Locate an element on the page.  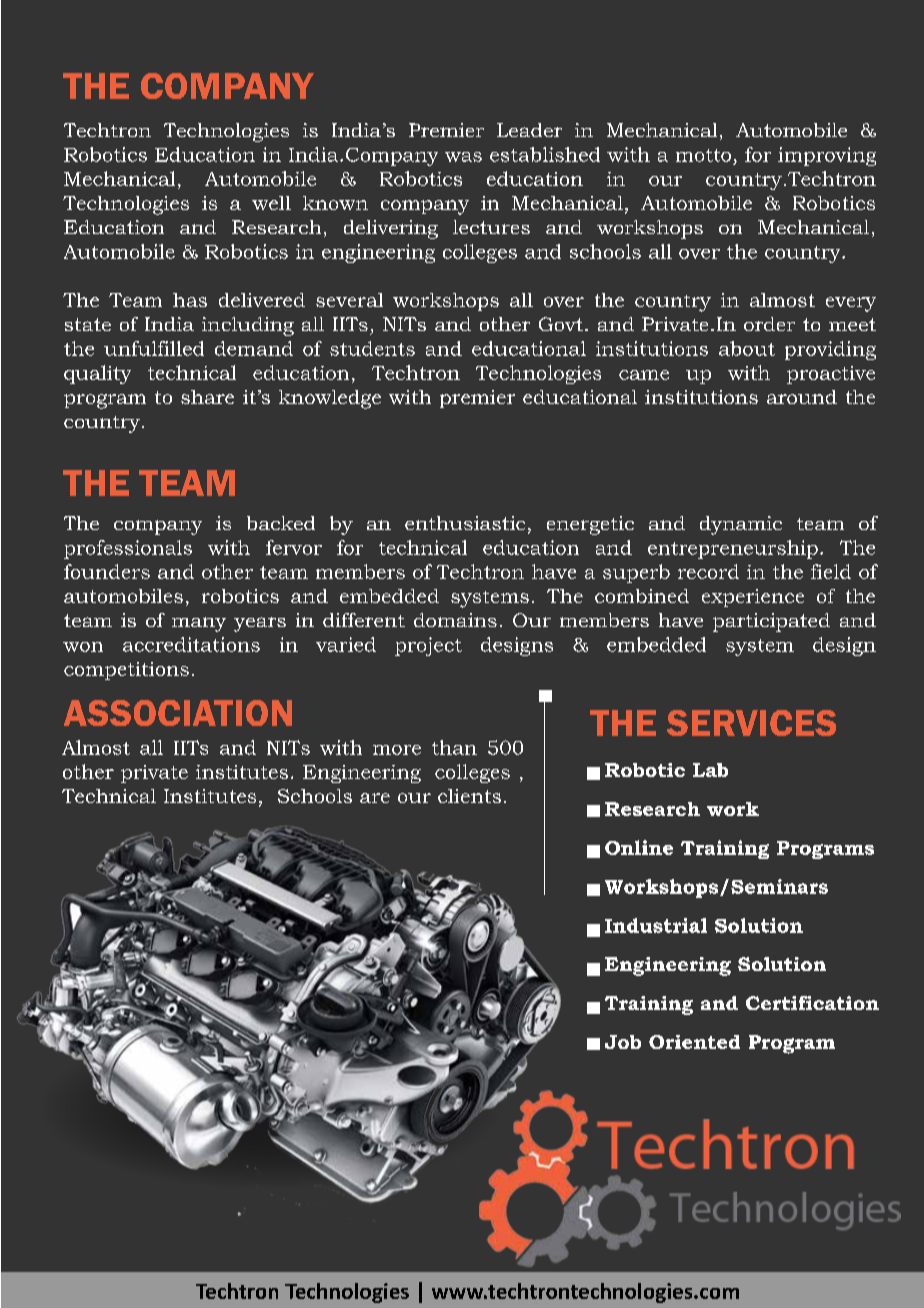
enthusiastic is located at coordinates (465, 523).
